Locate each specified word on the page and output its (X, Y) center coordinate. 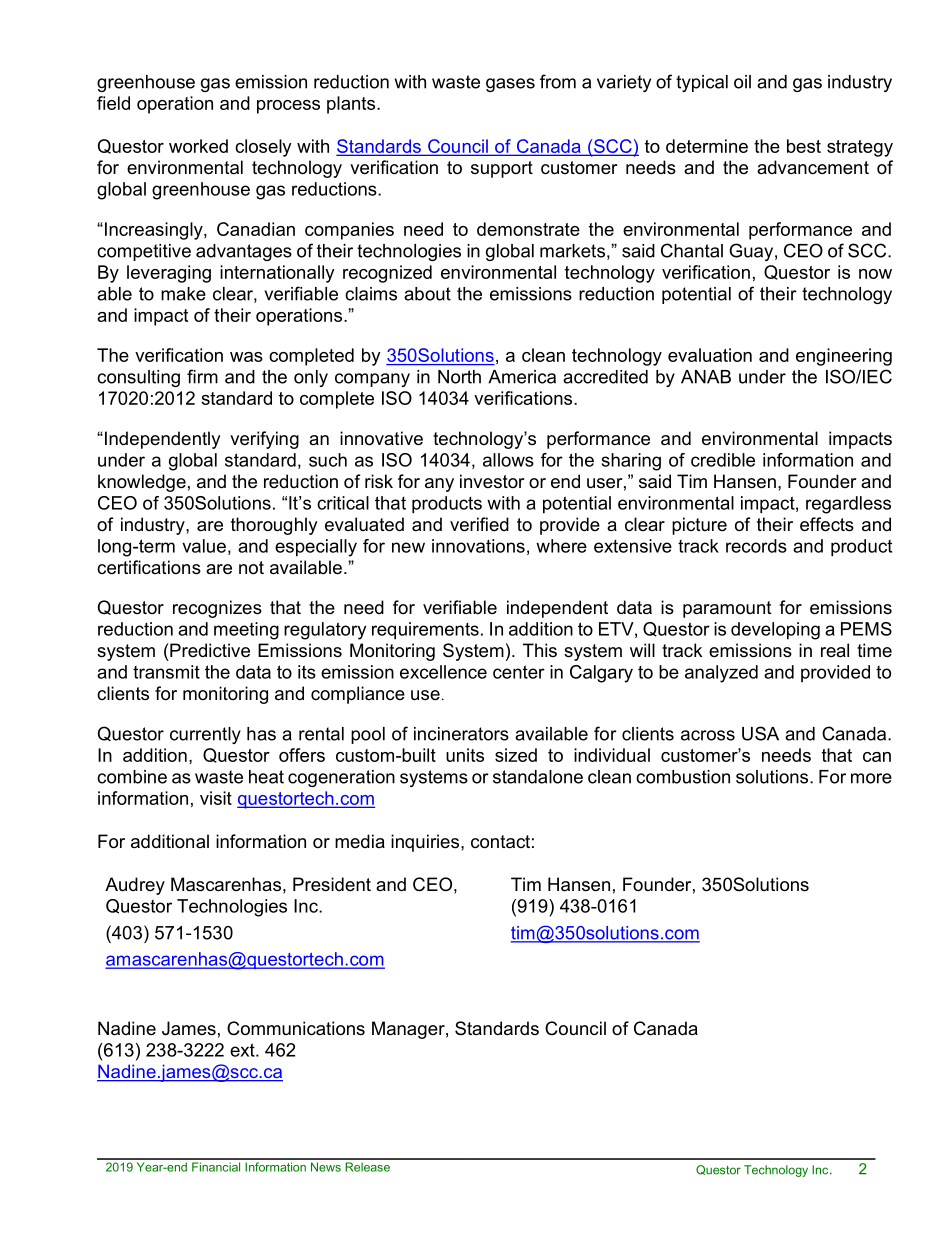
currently (205, 735)
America (522, 377)
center (519, 672)
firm (202, 376)
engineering (844, 357)
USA (760, 733)
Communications (296, 1028)
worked (198, 146)
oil (742, 82)
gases (510, 85)
